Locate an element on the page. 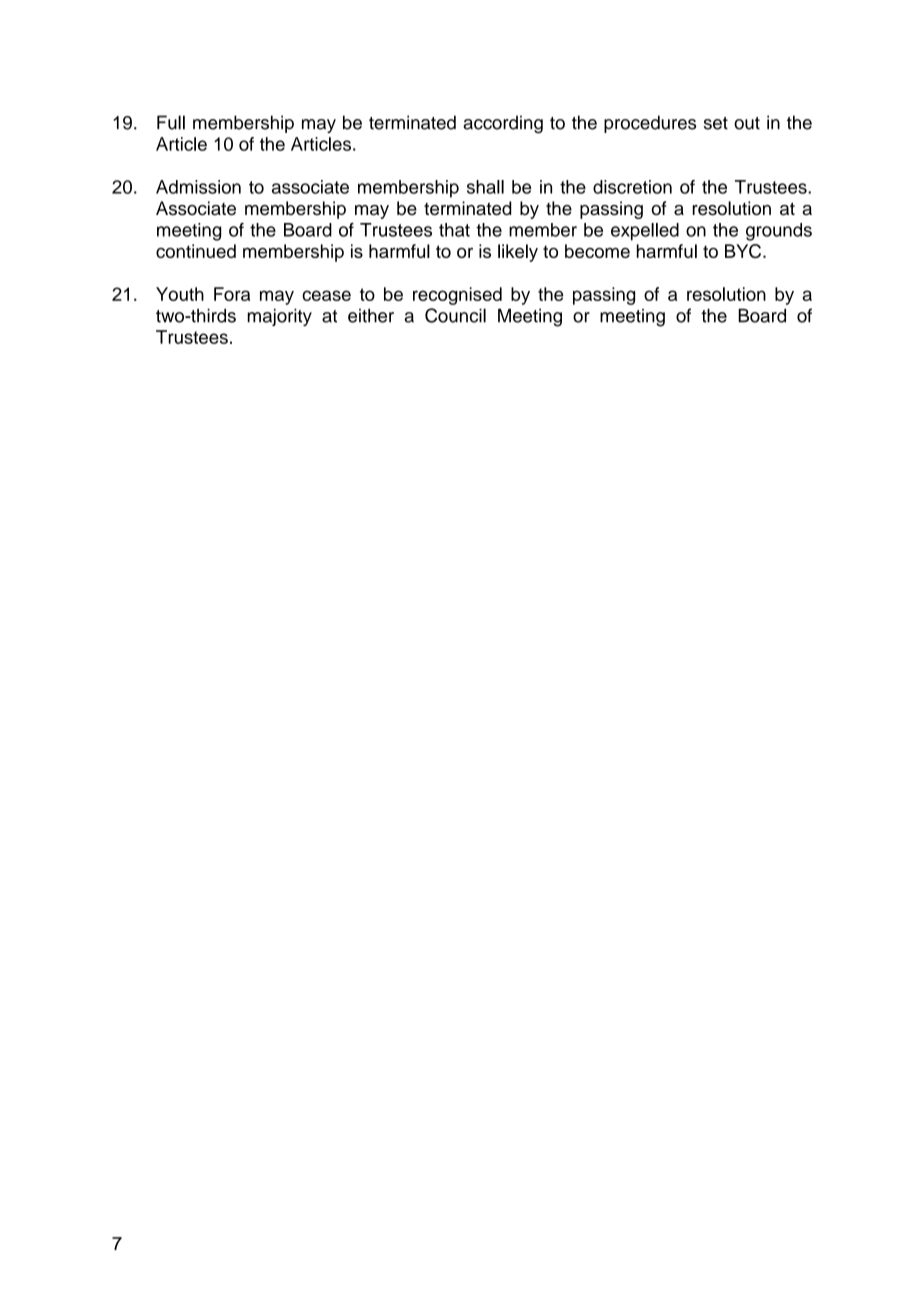 The image size is (924, 1309). continued is located at coordinates (196, 251).
